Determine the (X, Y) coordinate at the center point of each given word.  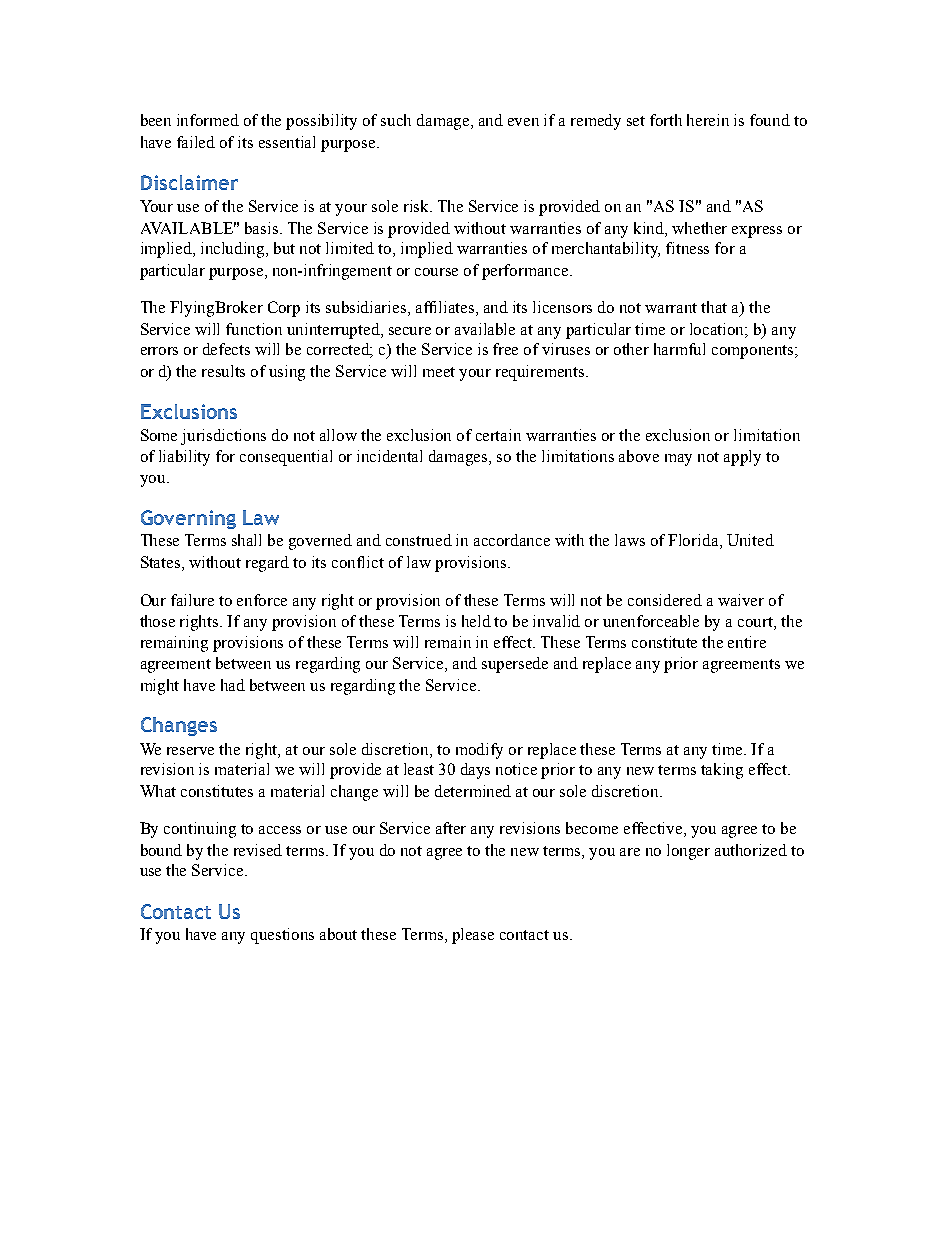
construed (419, 540)
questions (282, 936)
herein (708, 120)
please (473, 936)
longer (688, 852)
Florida (694, 541)
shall (246, 540)
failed (196, 142)
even (523, 122)
